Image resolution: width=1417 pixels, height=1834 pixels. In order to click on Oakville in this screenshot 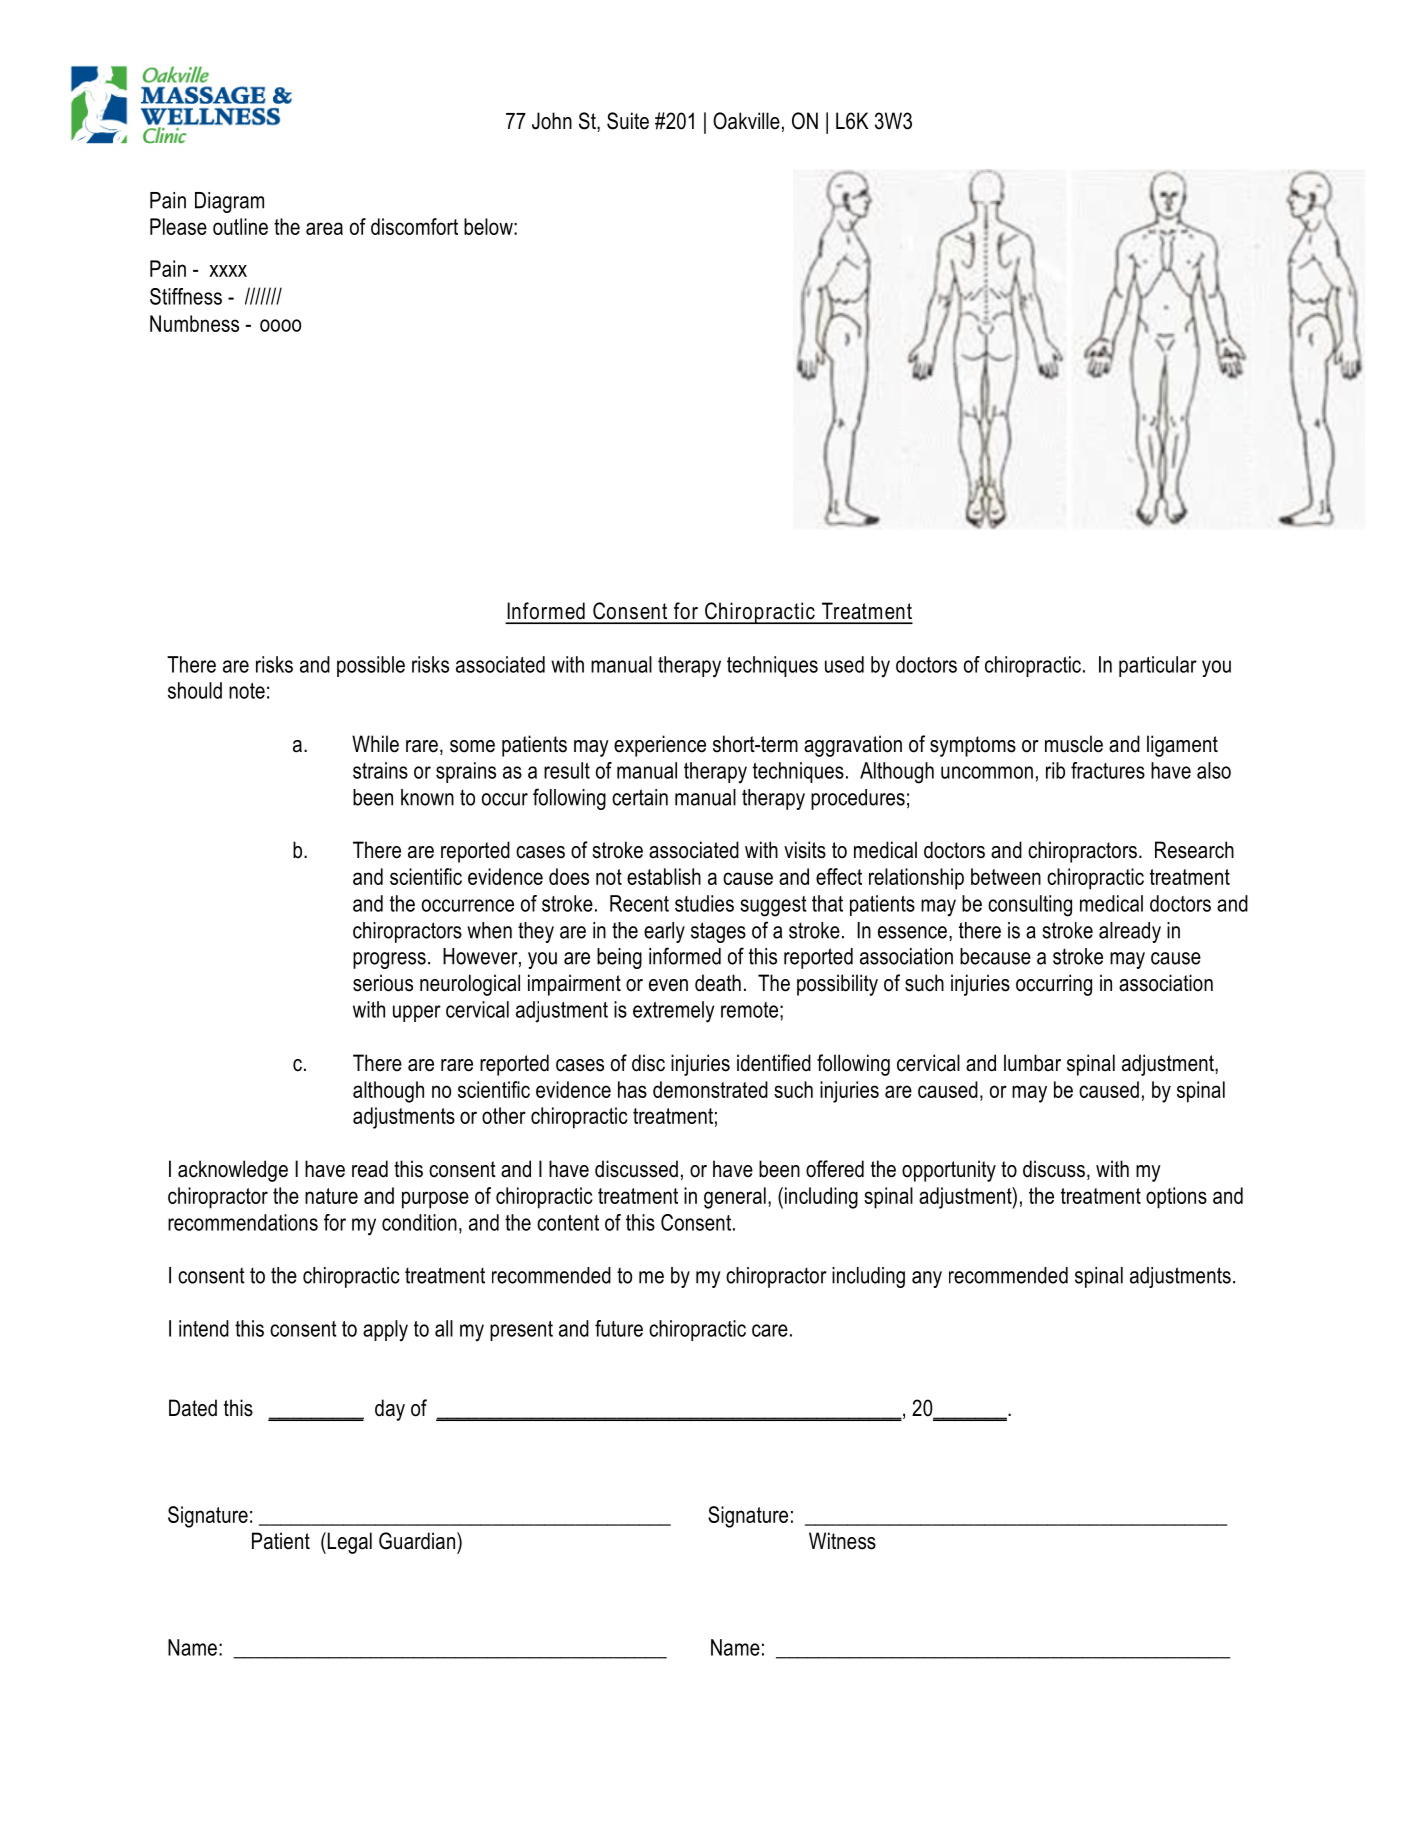, I will do `click(746, 121)`.
